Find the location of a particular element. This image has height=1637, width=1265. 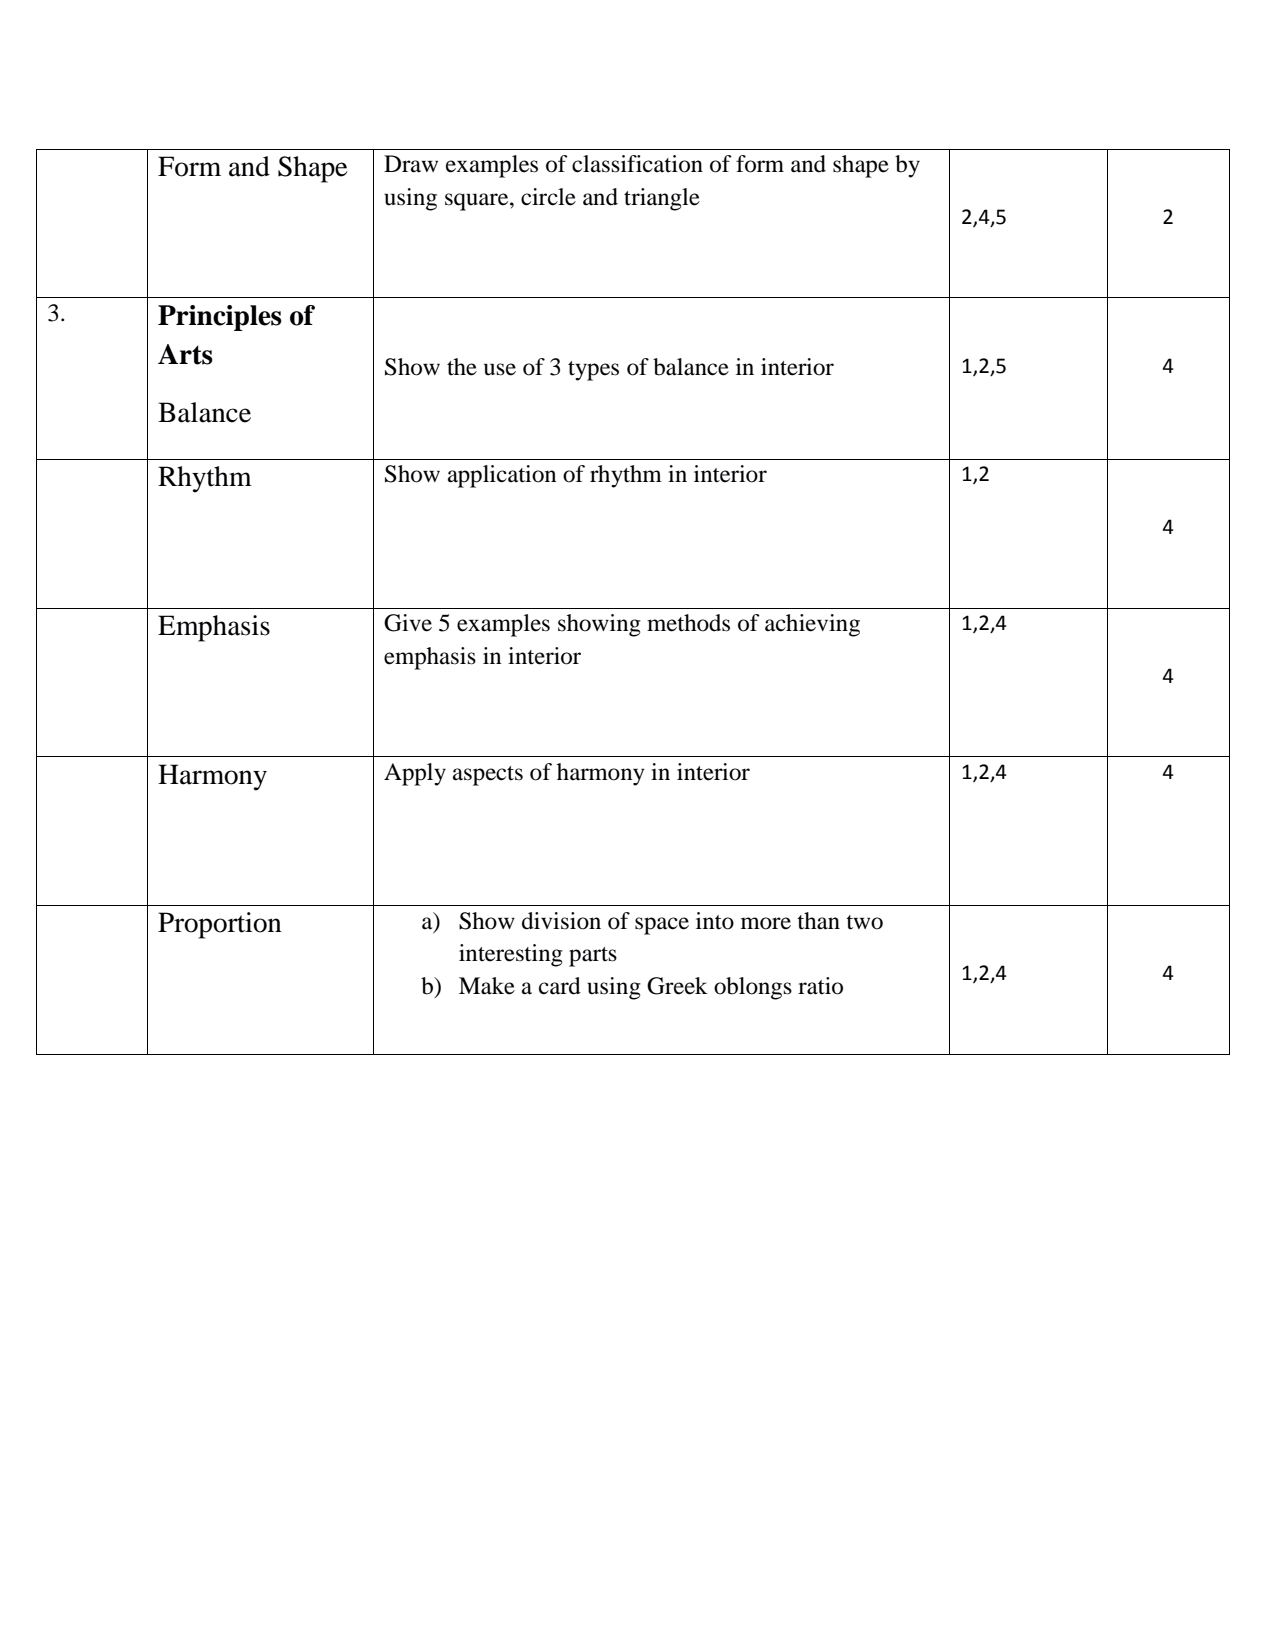

triangle is located at coordinates (662, 199).
